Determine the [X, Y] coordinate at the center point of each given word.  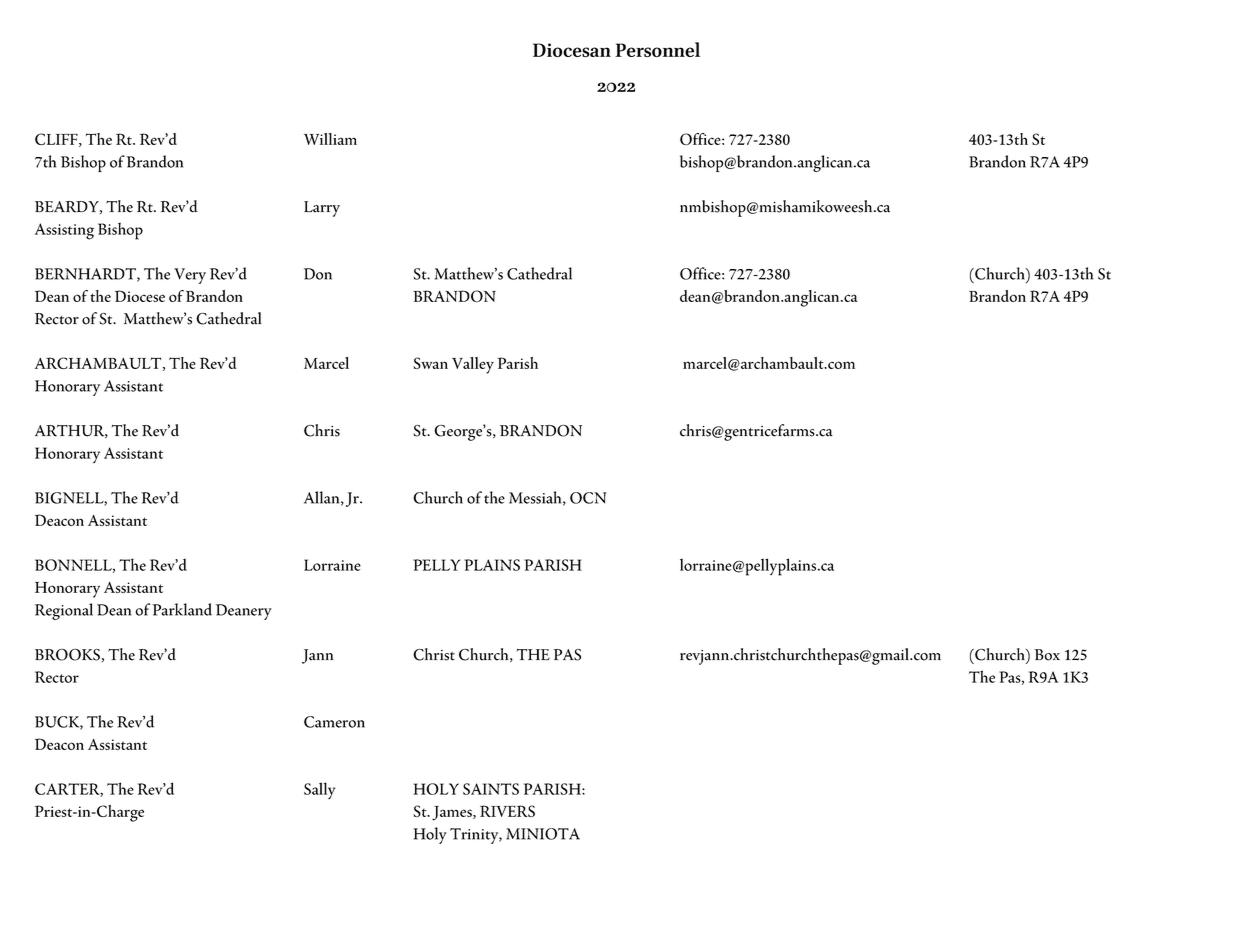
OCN [588, 498]
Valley [473, 365]
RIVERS [507, 811]
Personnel [657, 49]
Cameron [334, 722]
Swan [430, 363]
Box [1047, 655]
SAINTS [491, 789]
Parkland [182, 609]
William [330, 139]
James [453, 813]
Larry [322, 209]
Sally [319, 790]
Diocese [140, 296]
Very [190, 276]
